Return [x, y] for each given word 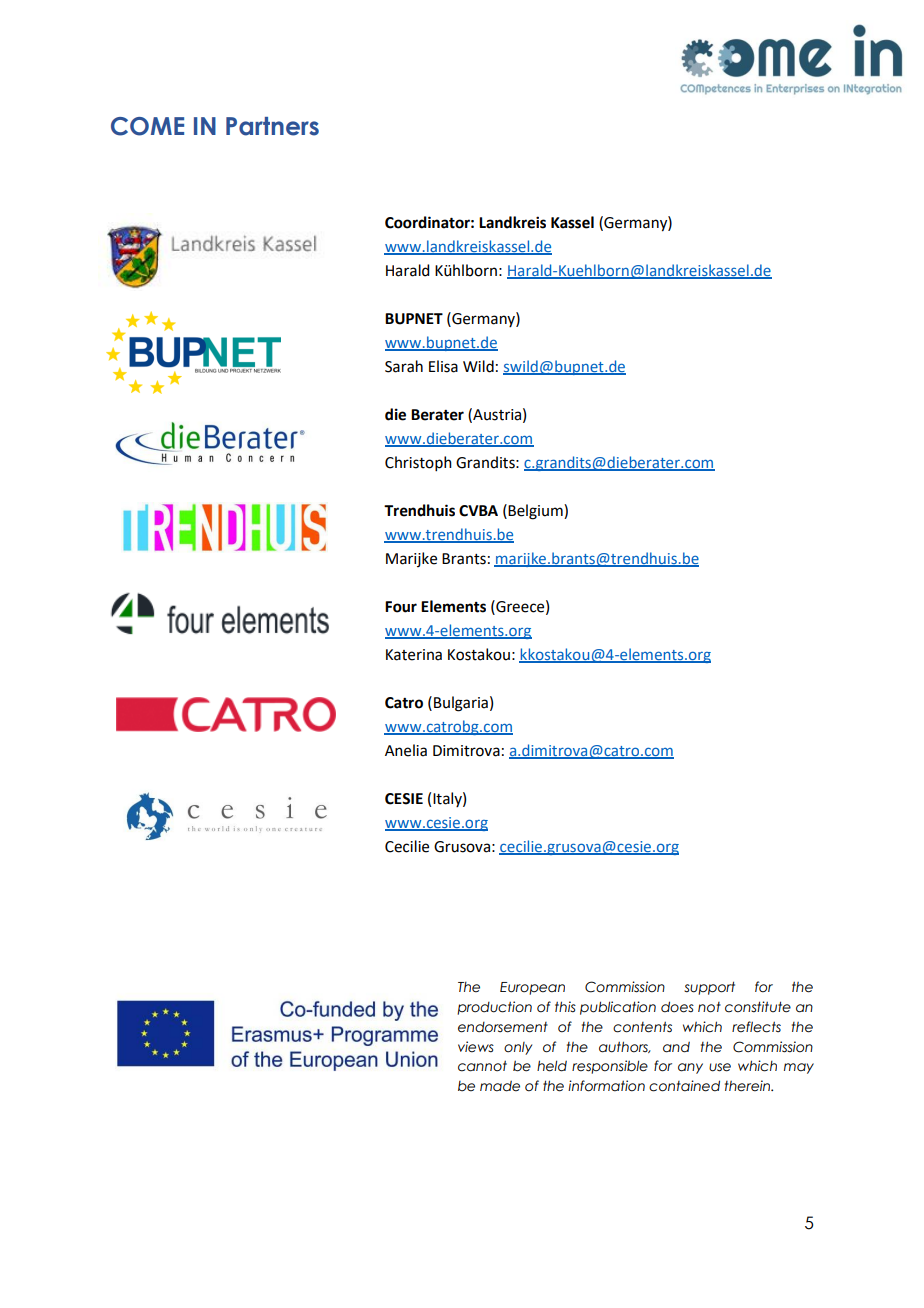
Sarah [404, 366]
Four [401, 607]
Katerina [414, 655]
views [476, 1047]
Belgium [536, 512]
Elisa [443, 366]
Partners [272, 126]
